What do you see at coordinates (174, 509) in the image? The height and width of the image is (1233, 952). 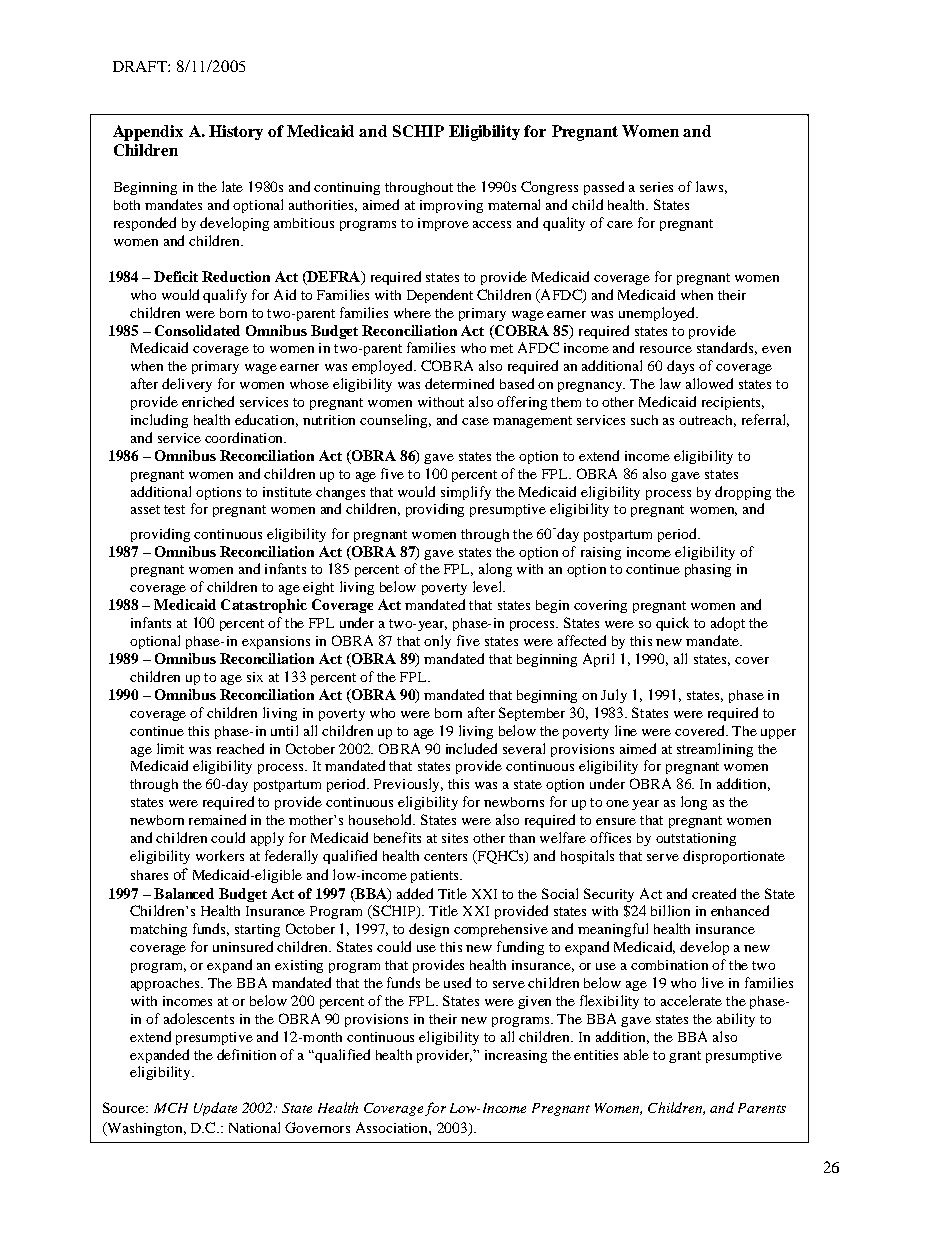 I see `test` at bounding box center [174, 509].
